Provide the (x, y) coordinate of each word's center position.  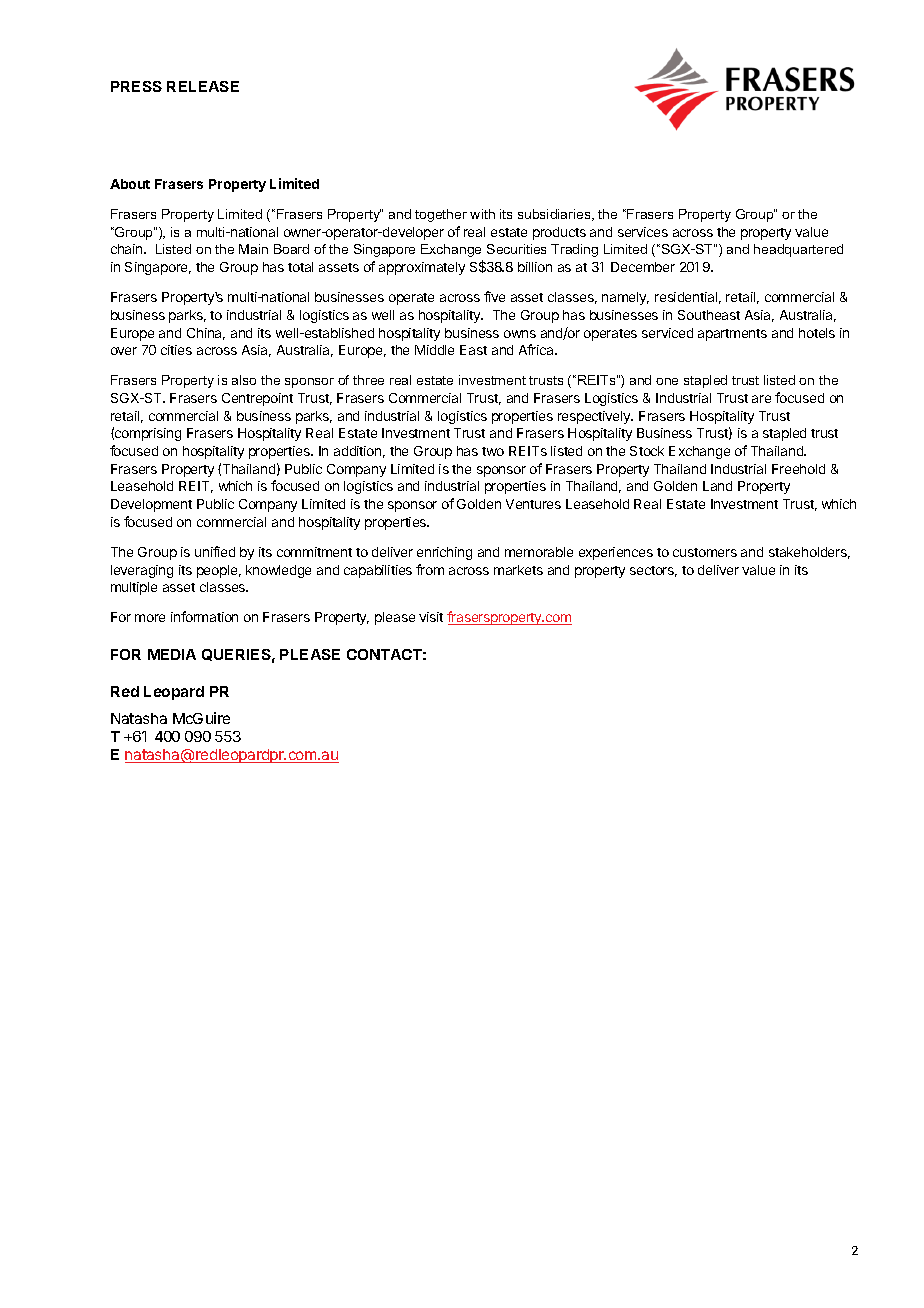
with (482, 214)
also (244, 380)
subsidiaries (555, 215)
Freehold (798, 469)
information (204, 616)
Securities (516, 249)
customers (705, 552)
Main (253, 249)
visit (431, 617)
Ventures (533, 504)
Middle (434, 350)
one (667, 381)
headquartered (798, 250)
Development (151, 505)
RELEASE (203, 86)
